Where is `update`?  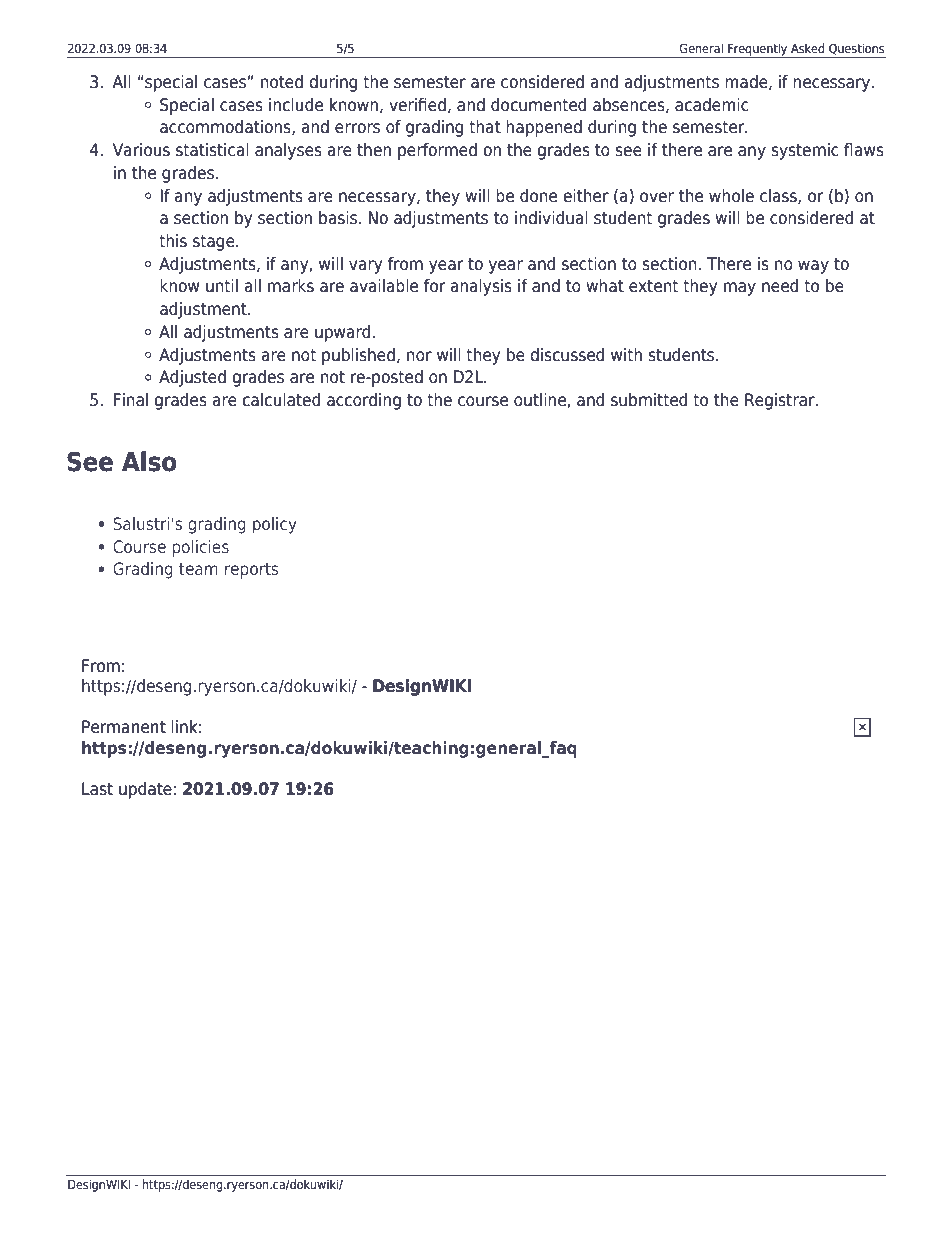 update is located at coordinates (145, 790).
